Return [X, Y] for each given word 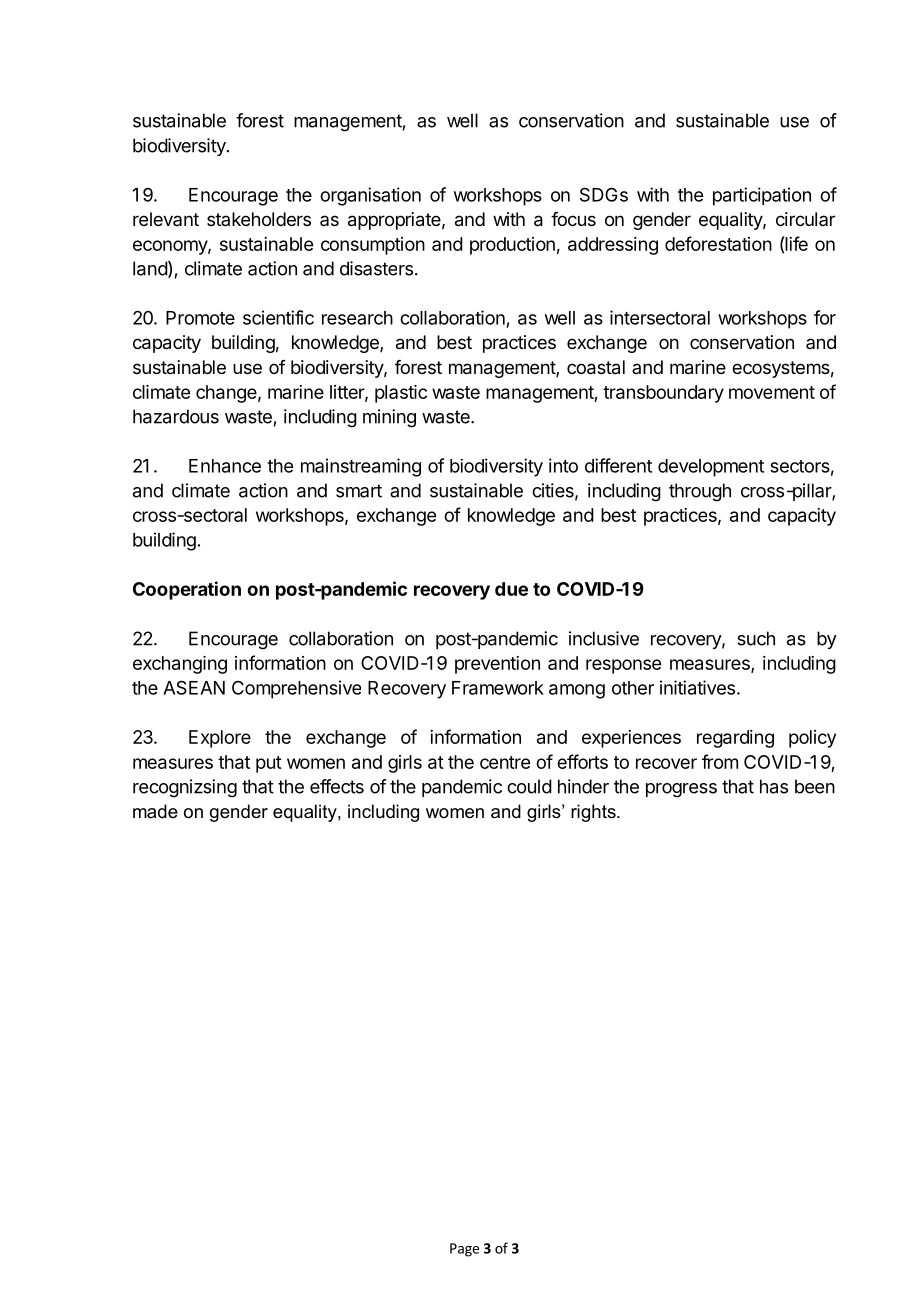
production [512, 246]
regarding [735, 739]
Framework [498, 688]
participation [762, 196]
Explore [220, 739]
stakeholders [259, 219]
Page [464, 1250]
